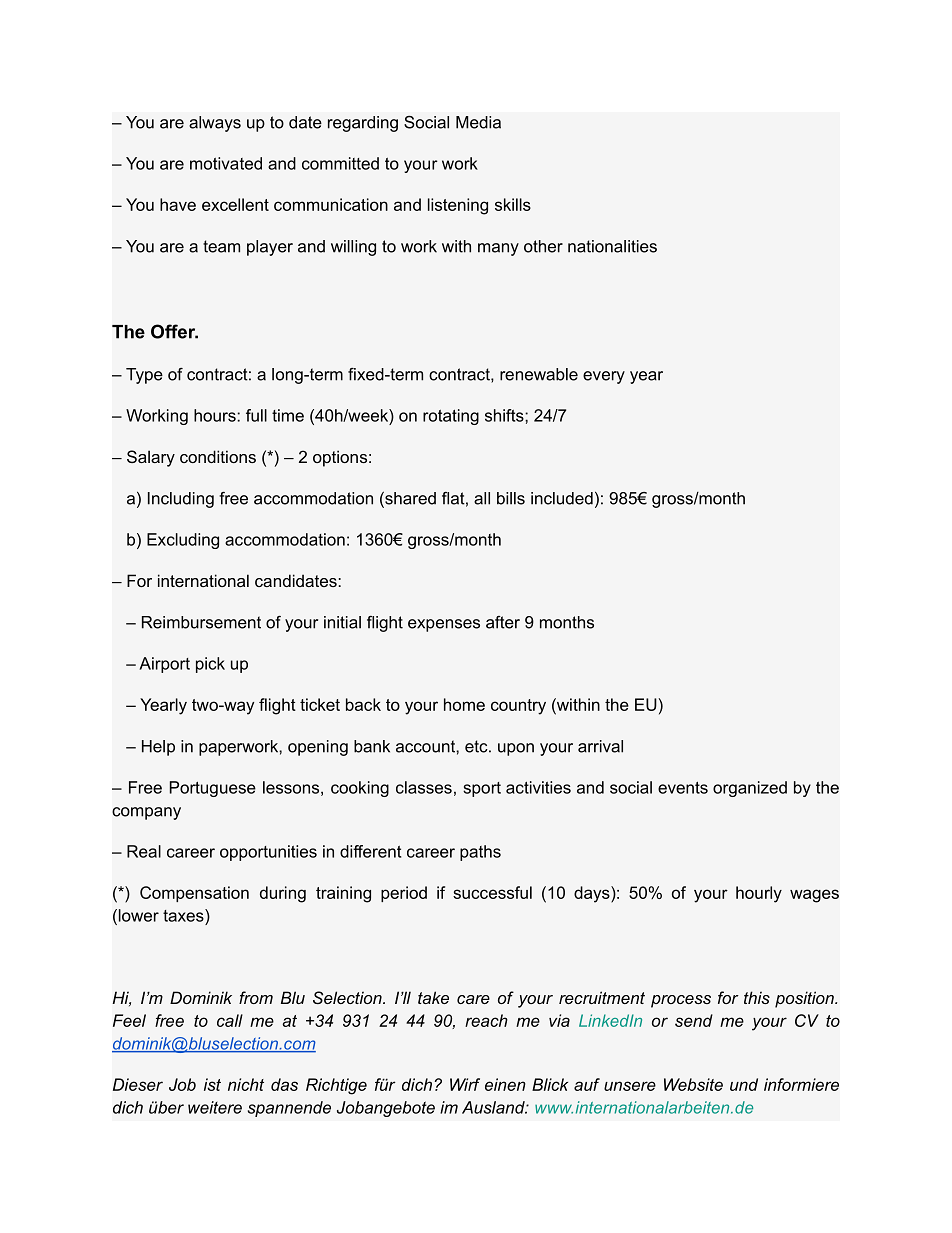 The width and height of the screenshot is (952, 1233). I want to click on organized, so click(750, 789).
